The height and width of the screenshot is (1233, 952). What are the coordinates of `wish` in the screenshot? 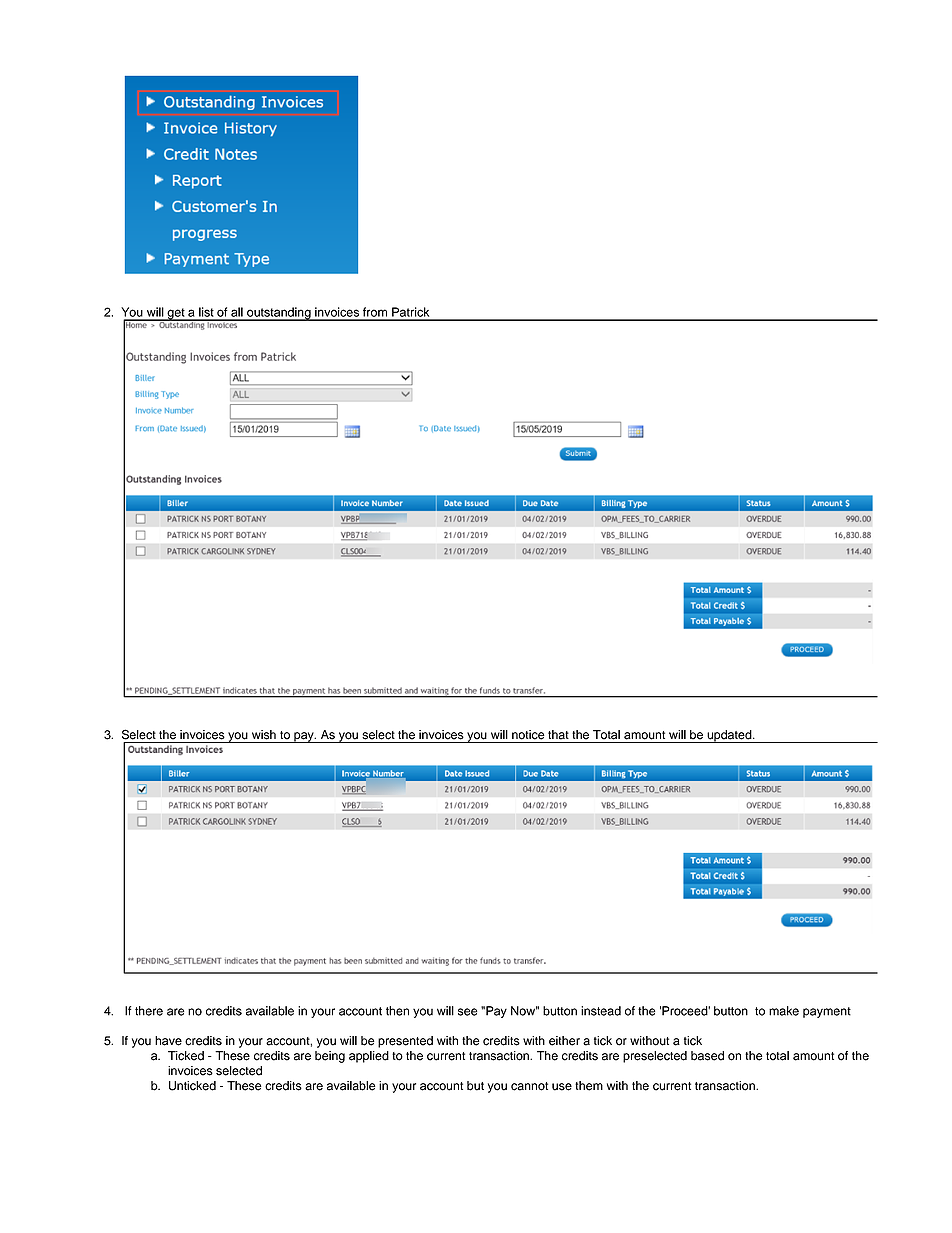 It's located at (264, 735).
